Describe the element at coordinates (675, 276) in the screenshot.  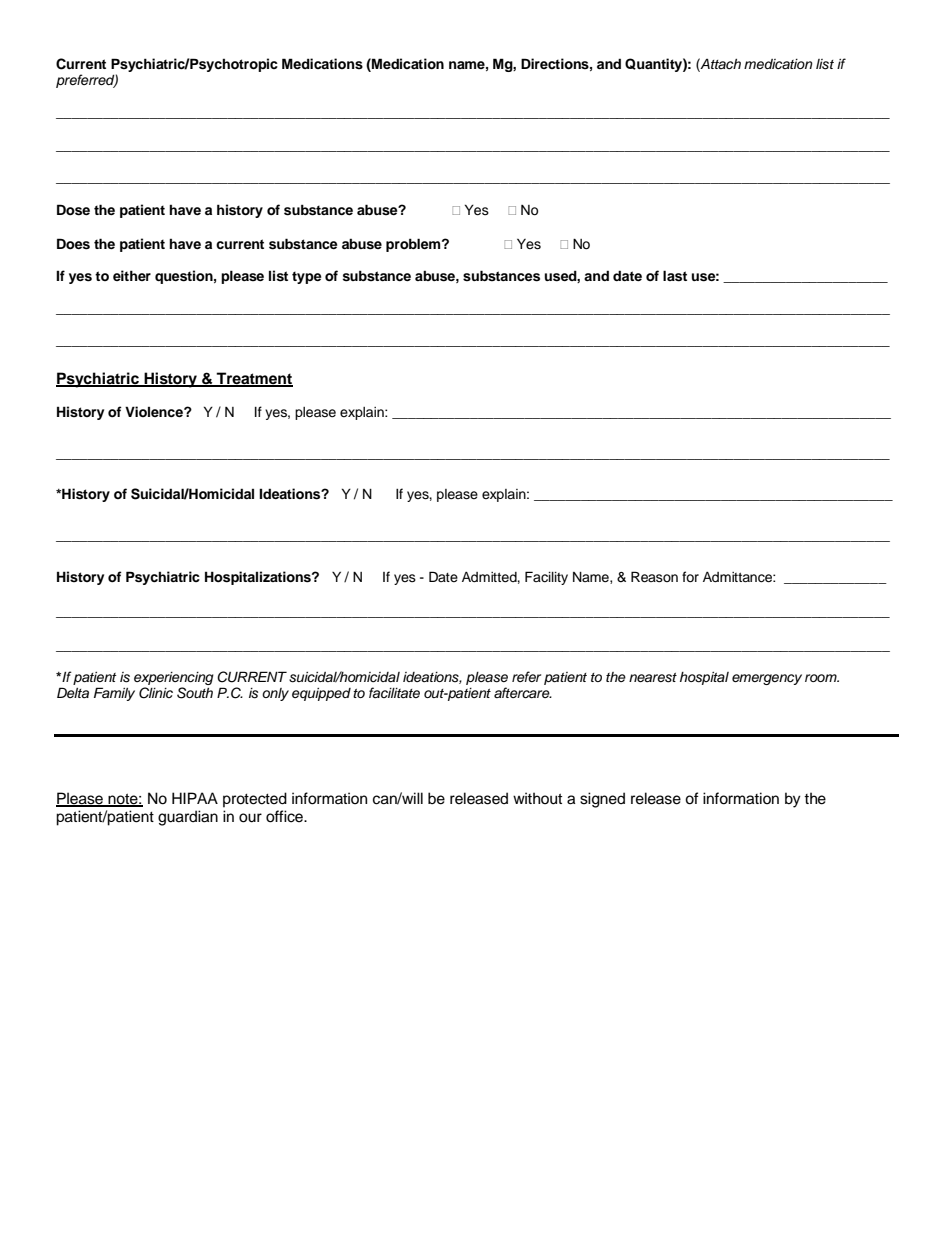
I see `last` at that location.
